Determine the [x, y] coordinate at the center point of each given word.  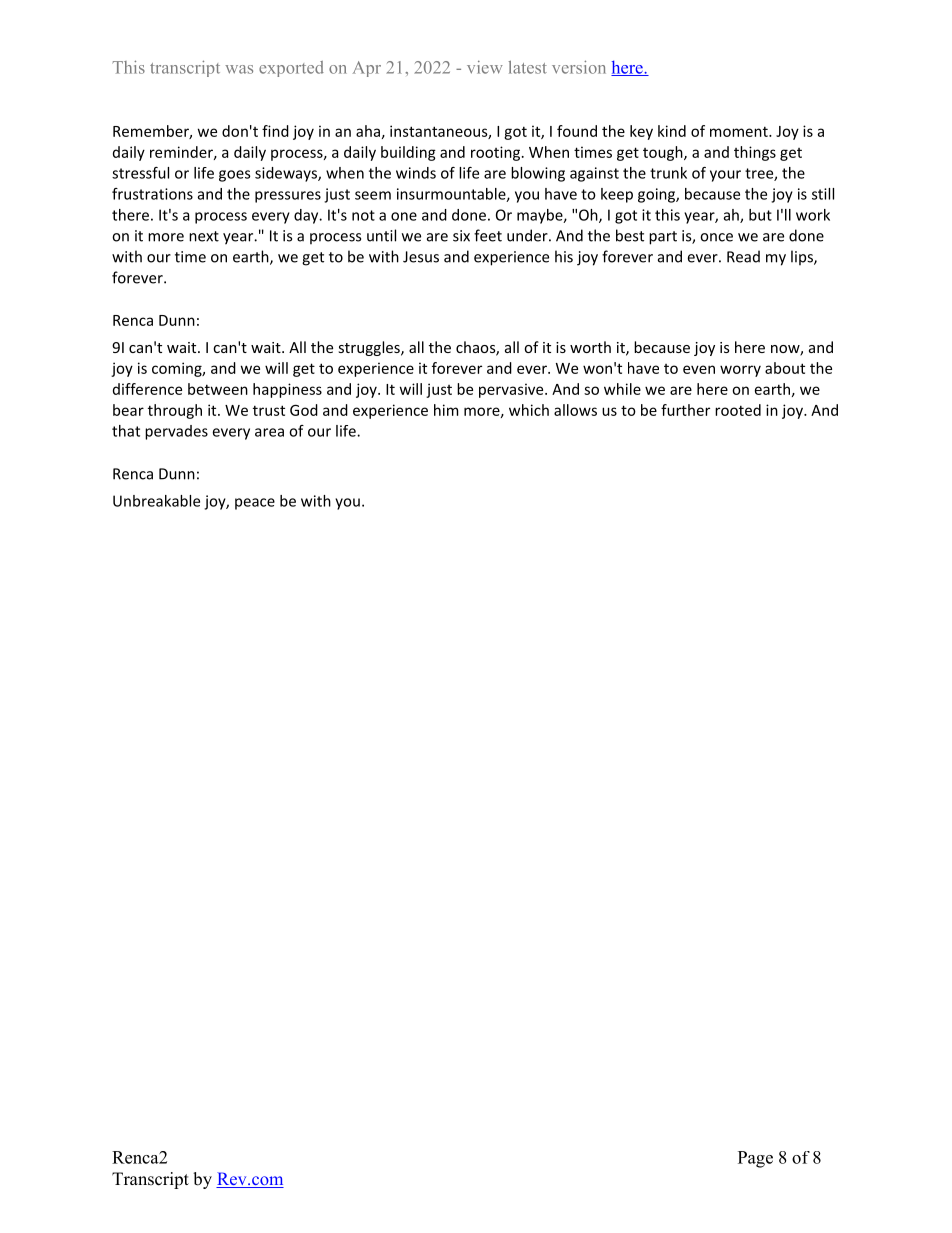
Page [755, 1159]
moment [740, 131]
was [239, 69]
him [446, 410]
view [485, 67]
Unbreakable [156, 501]
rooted [738, 410]
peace [255, 504]
